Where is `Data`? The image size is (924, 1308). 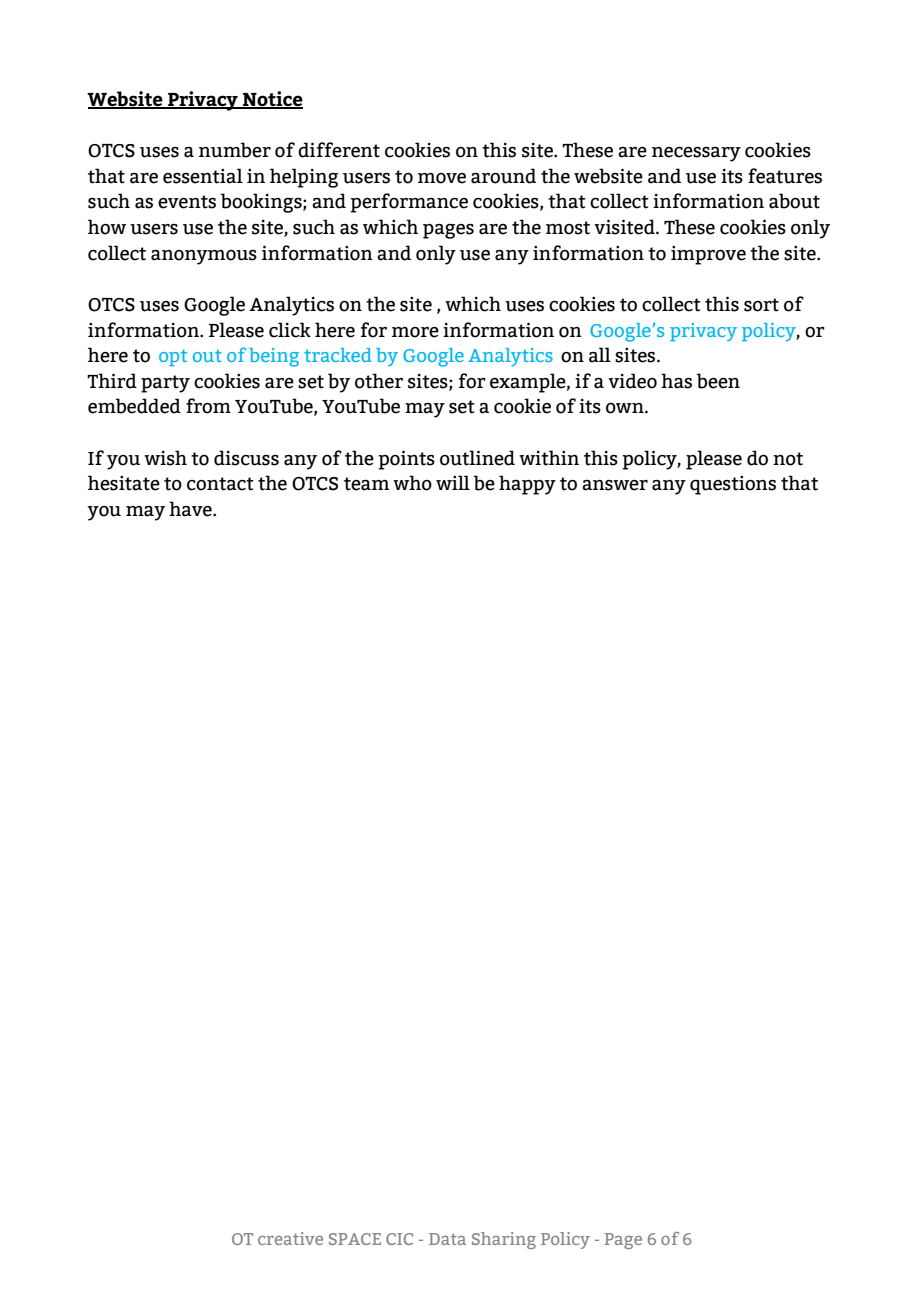 Data is located at coordinates (447, 1239).
